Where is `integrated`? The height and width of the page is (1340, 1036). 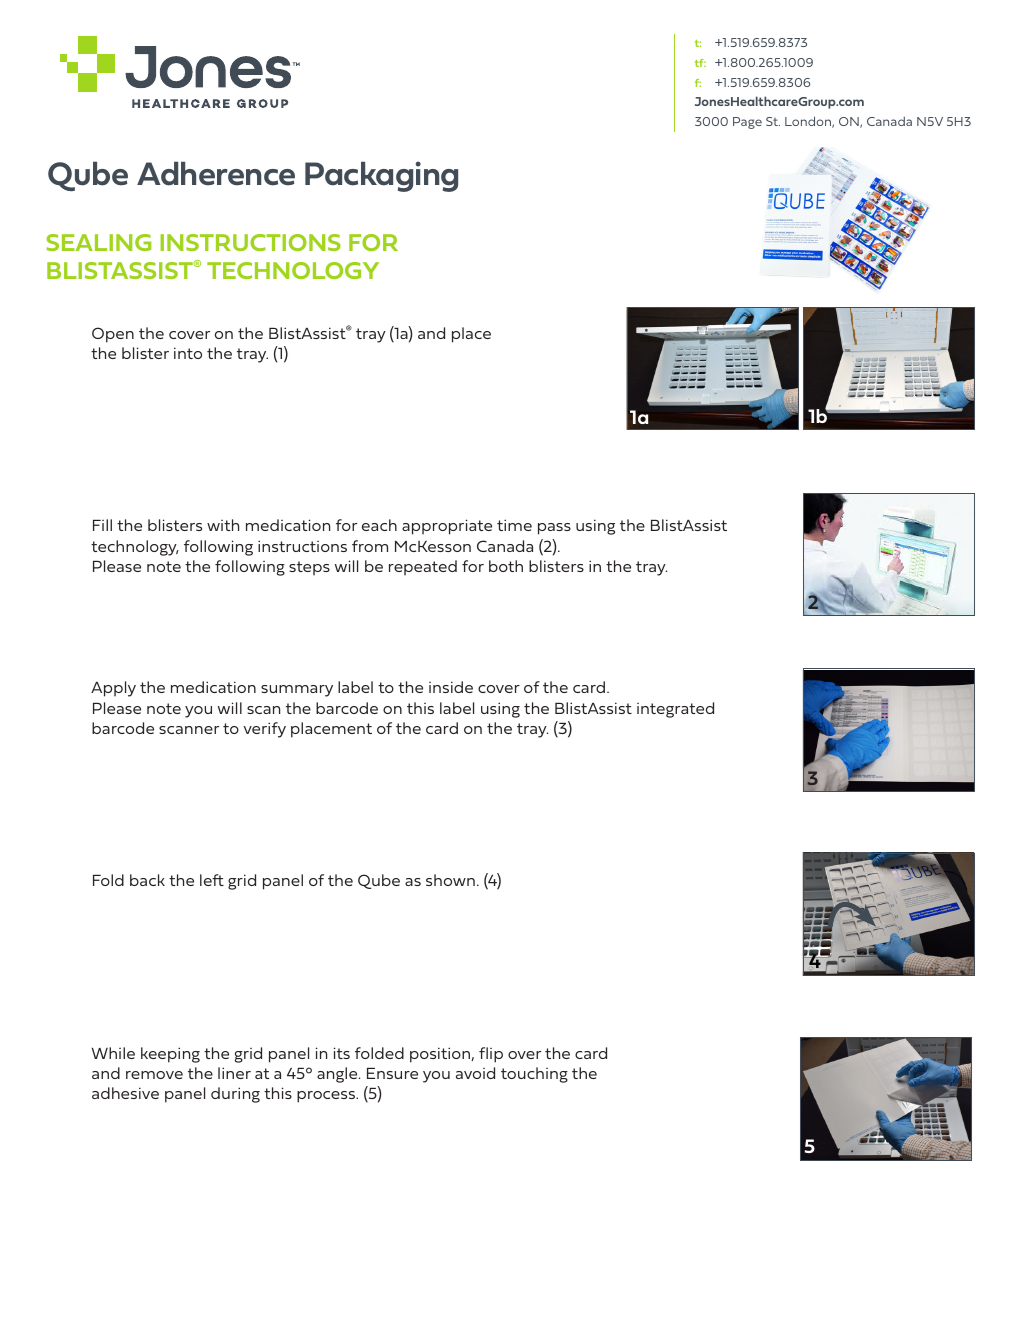
integrated is located at coordinates (675, 710).
